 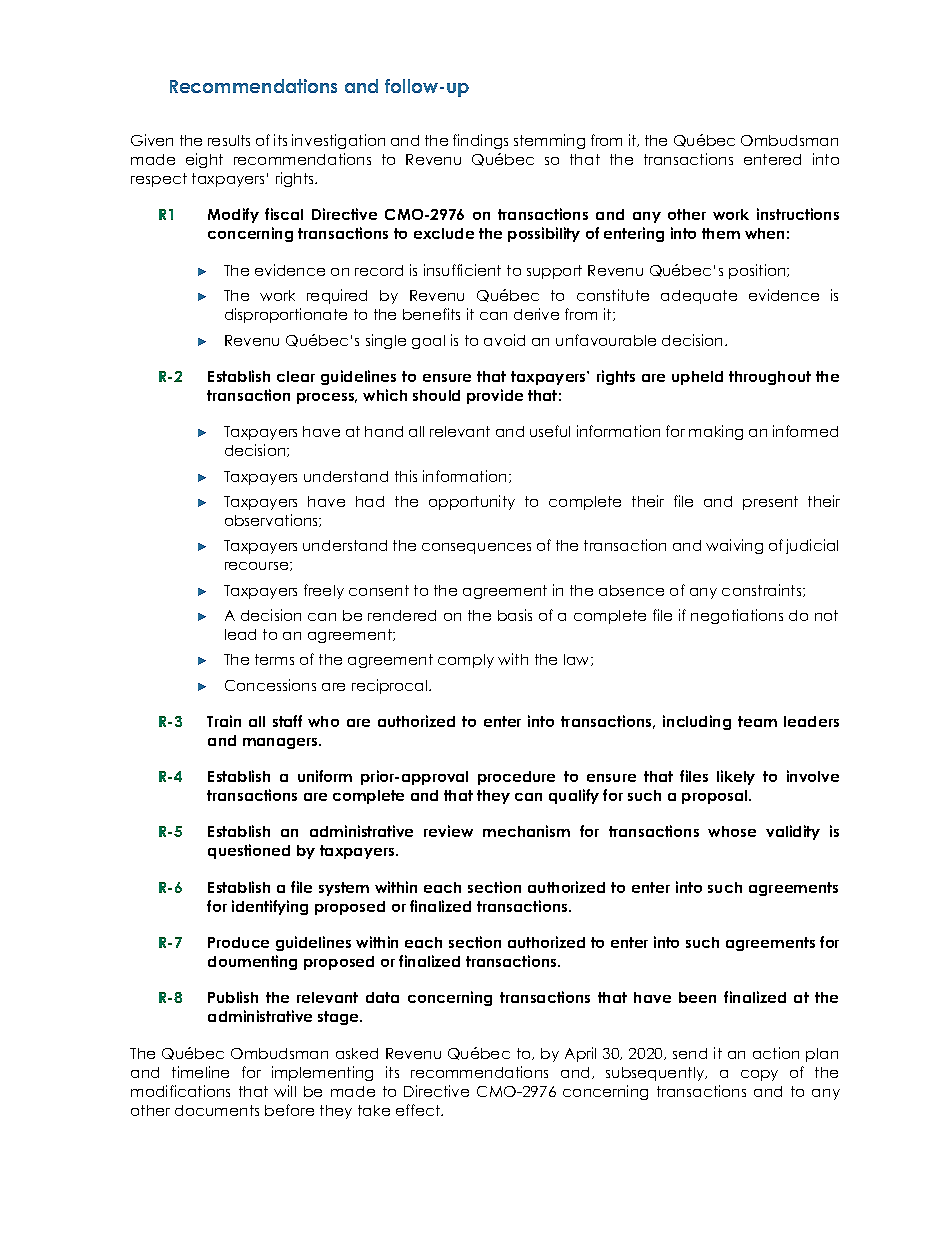 What do you see at coordinates (495, 396) in the page?
I see `provide` at bounding box center [495, 396].
